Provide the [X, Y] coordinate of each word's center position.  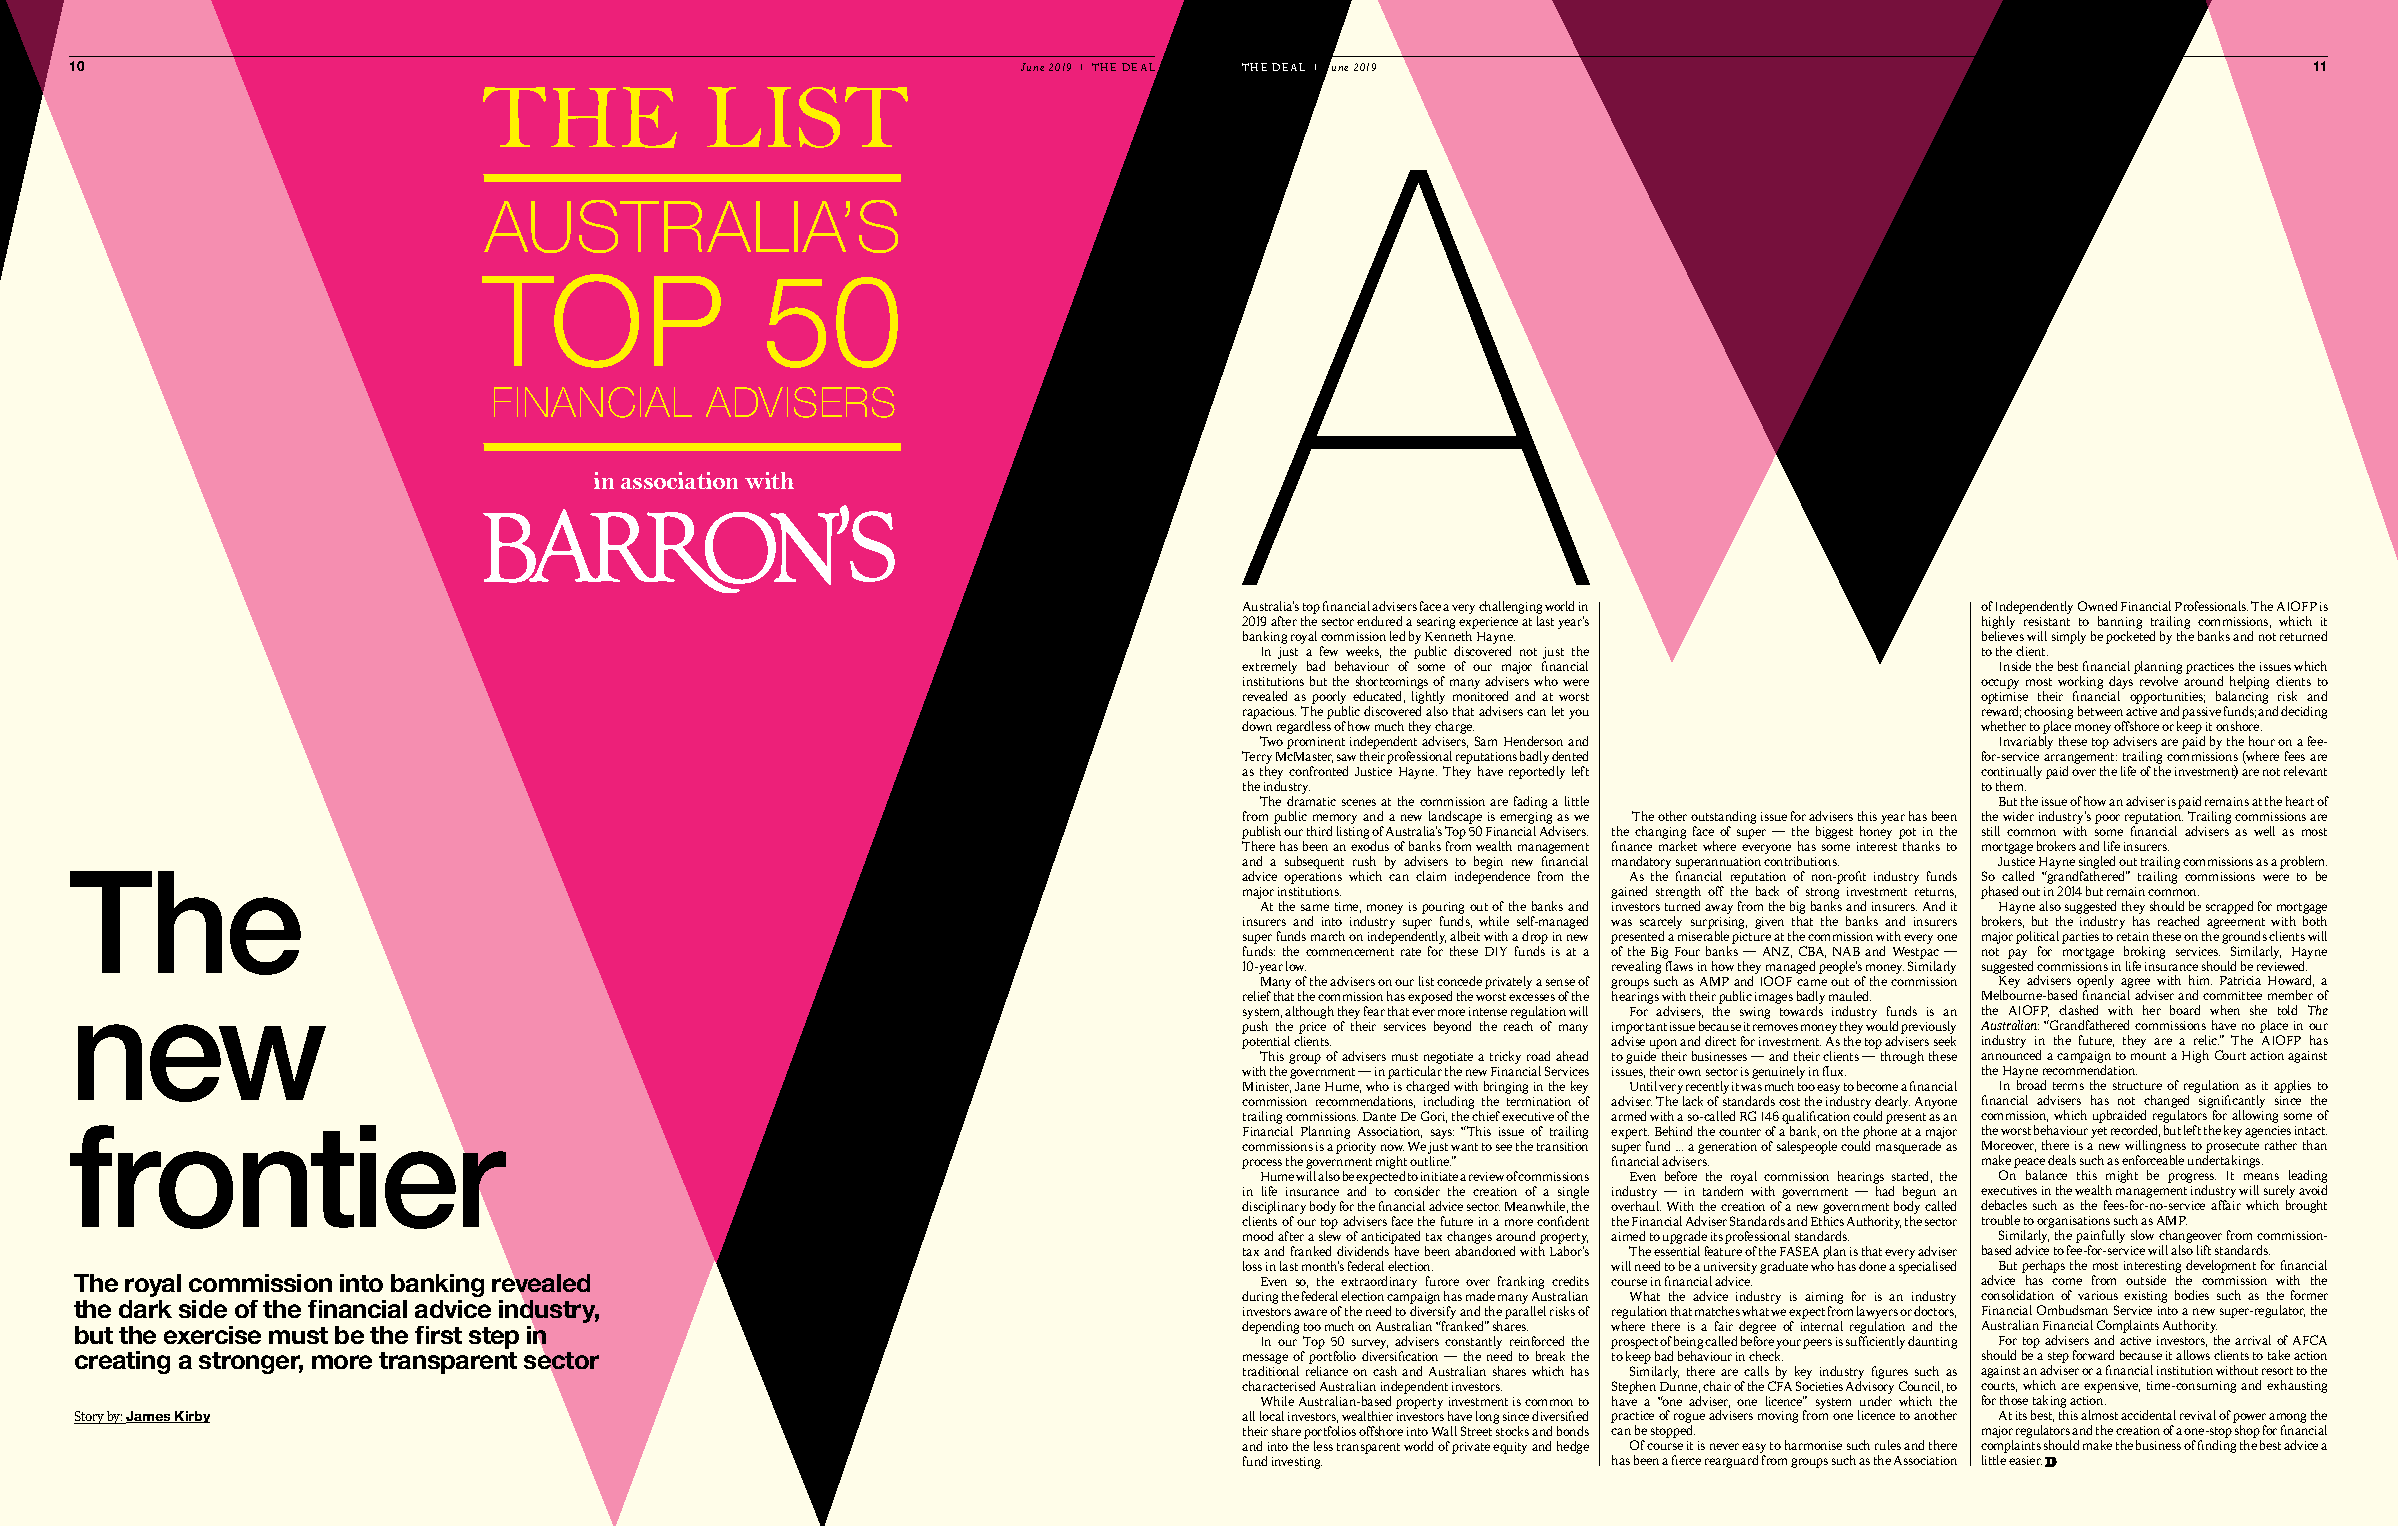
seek [1945, 1041]
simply [2069, 637]
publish [1261, 832]
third [1319, 831]
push [1255, 1027]
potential [1266, 1042]
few [1329, 651]
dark [145, 1309]
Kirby [191, 1417]
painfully [2100, 1238]
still [1991, 831]
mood [1258, 1236]
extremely [1269, 667]
